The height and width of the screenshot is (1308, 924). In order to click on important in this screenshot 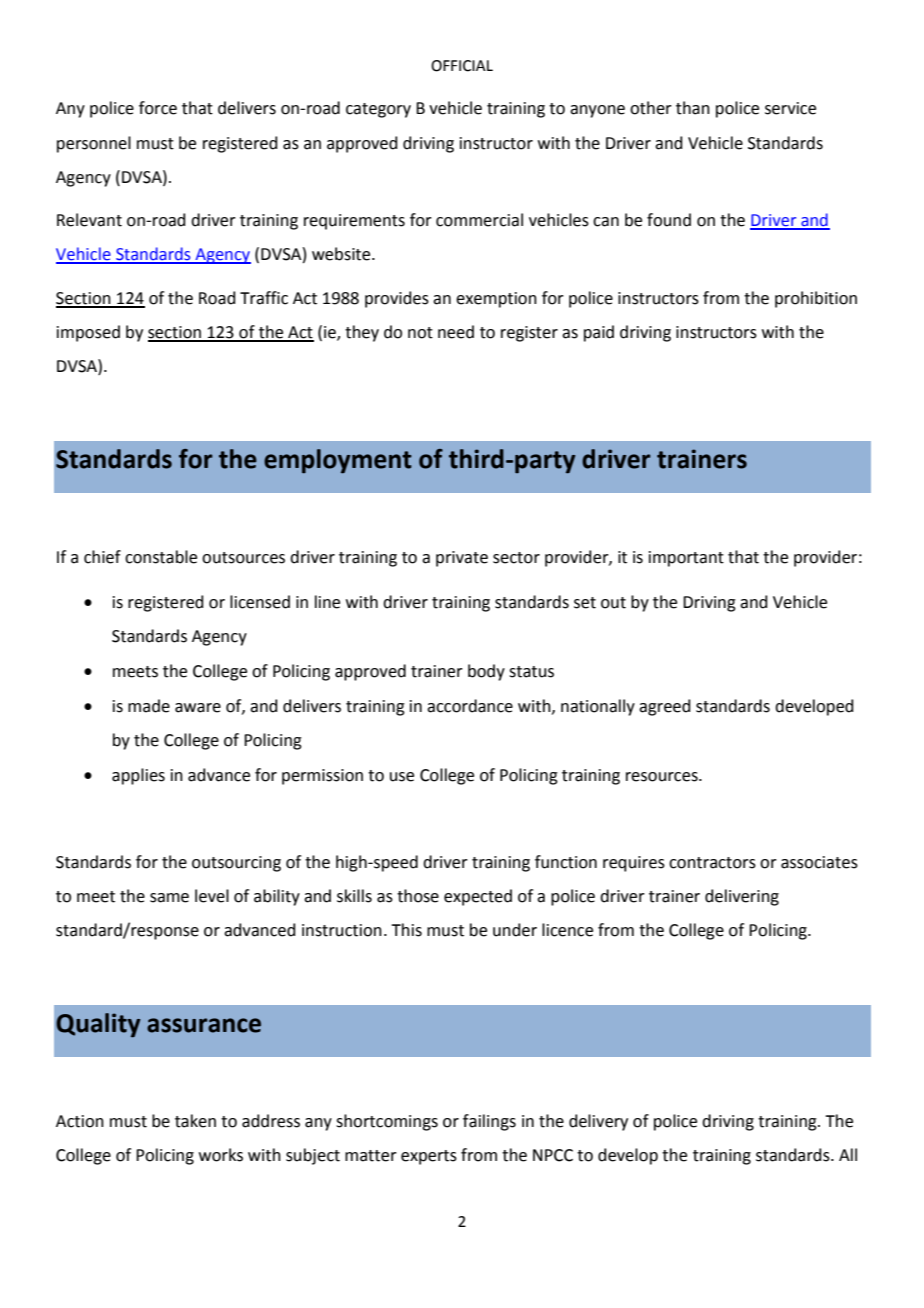, I will do `click(686, 559)`.
